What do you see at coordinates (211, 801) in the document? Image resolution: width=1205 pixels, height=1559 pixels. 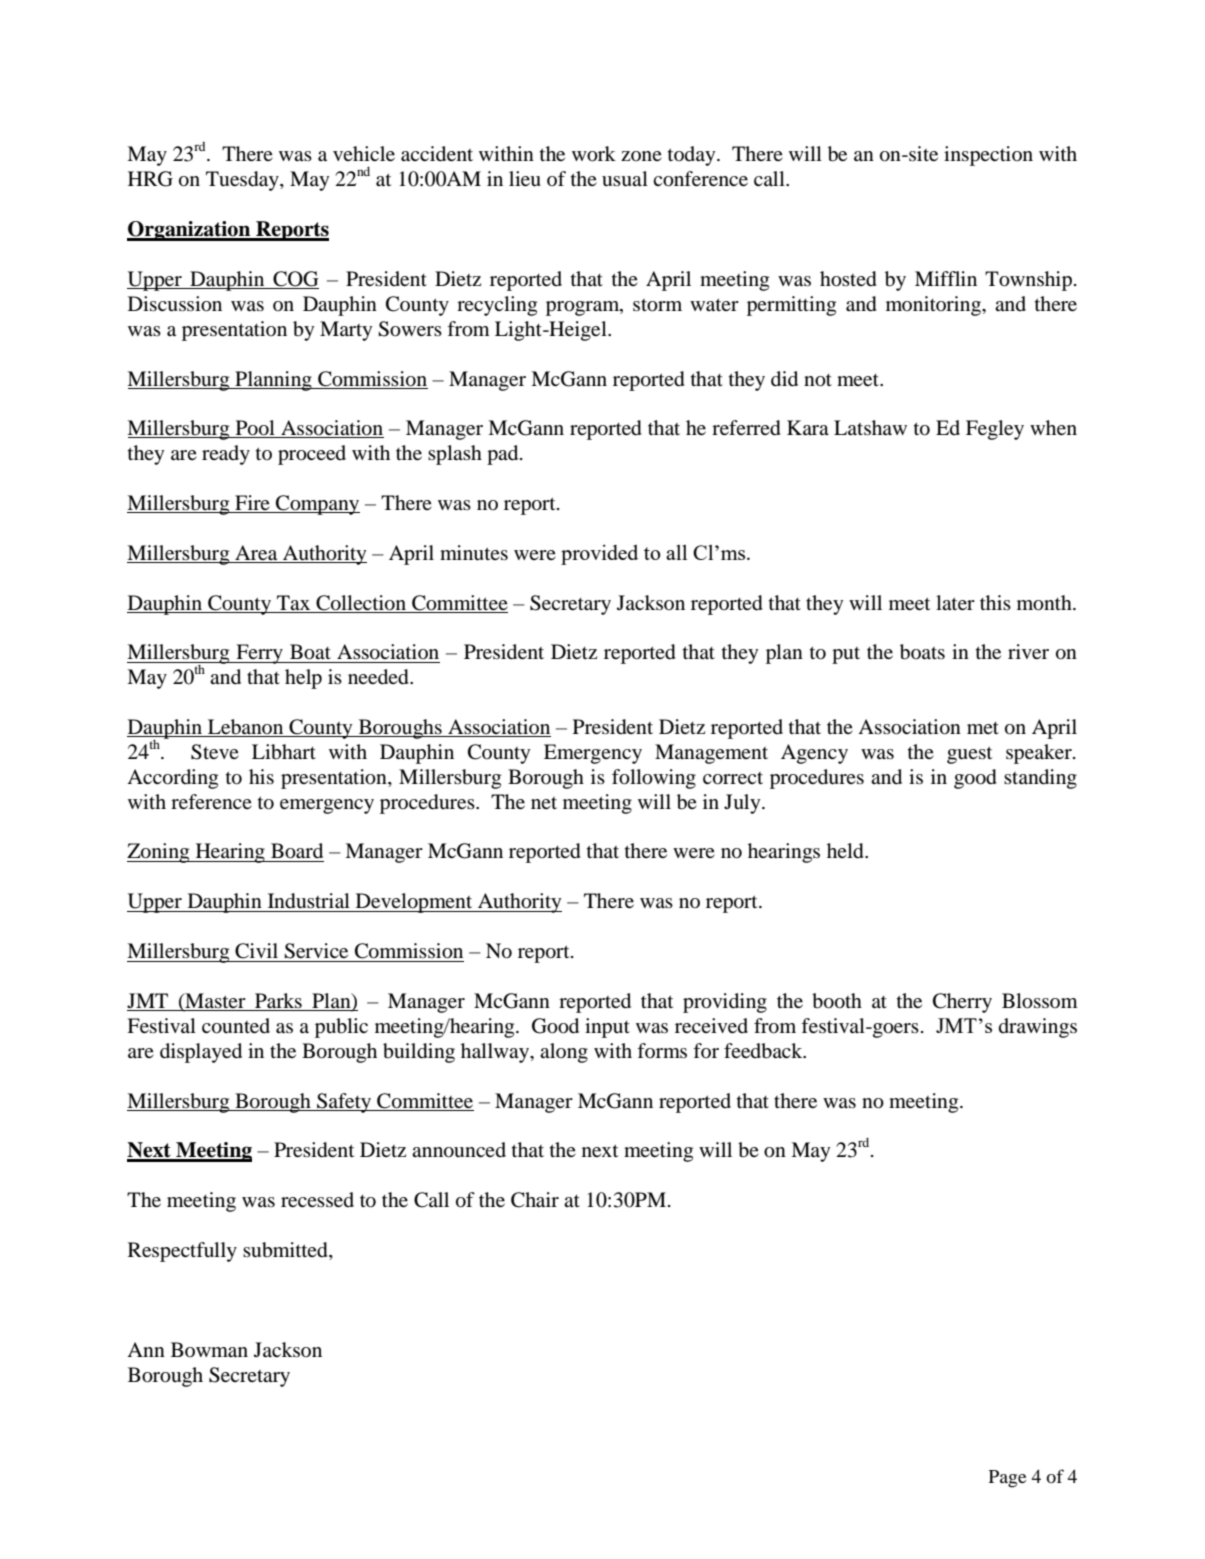 I see `reference` at bounding box center [211, 801].
